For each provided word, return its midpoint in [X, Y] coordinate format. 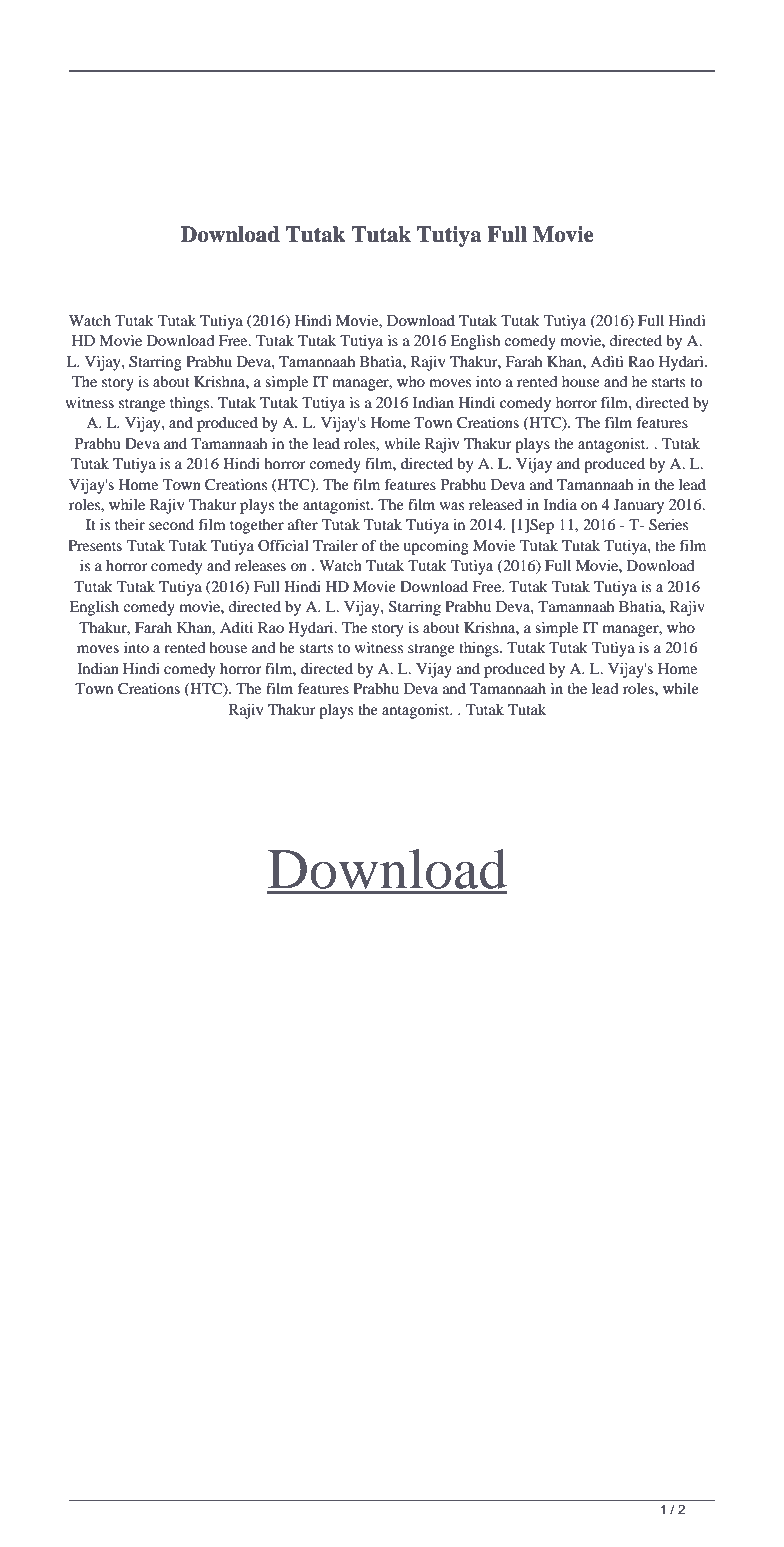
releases [260, 565]
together [257, 526]
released [495, 504]
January [639, 506]
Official [283, 545]
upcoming [436, 547]
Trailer [335, 545]
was [452, 506]
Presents [95, 545]
